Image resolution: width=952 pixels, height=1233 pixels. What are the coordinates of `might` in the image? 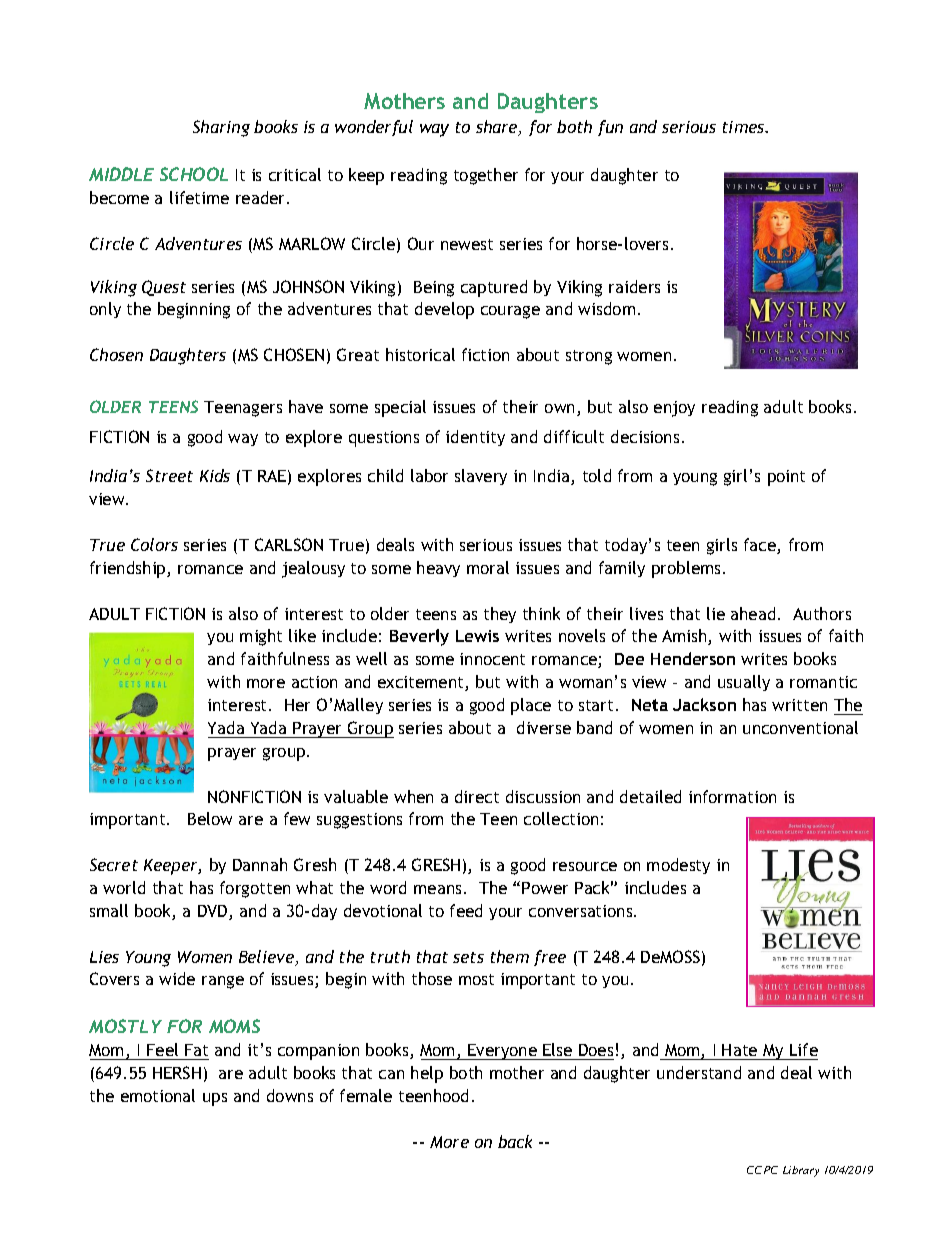 It's located at (261, 637).
